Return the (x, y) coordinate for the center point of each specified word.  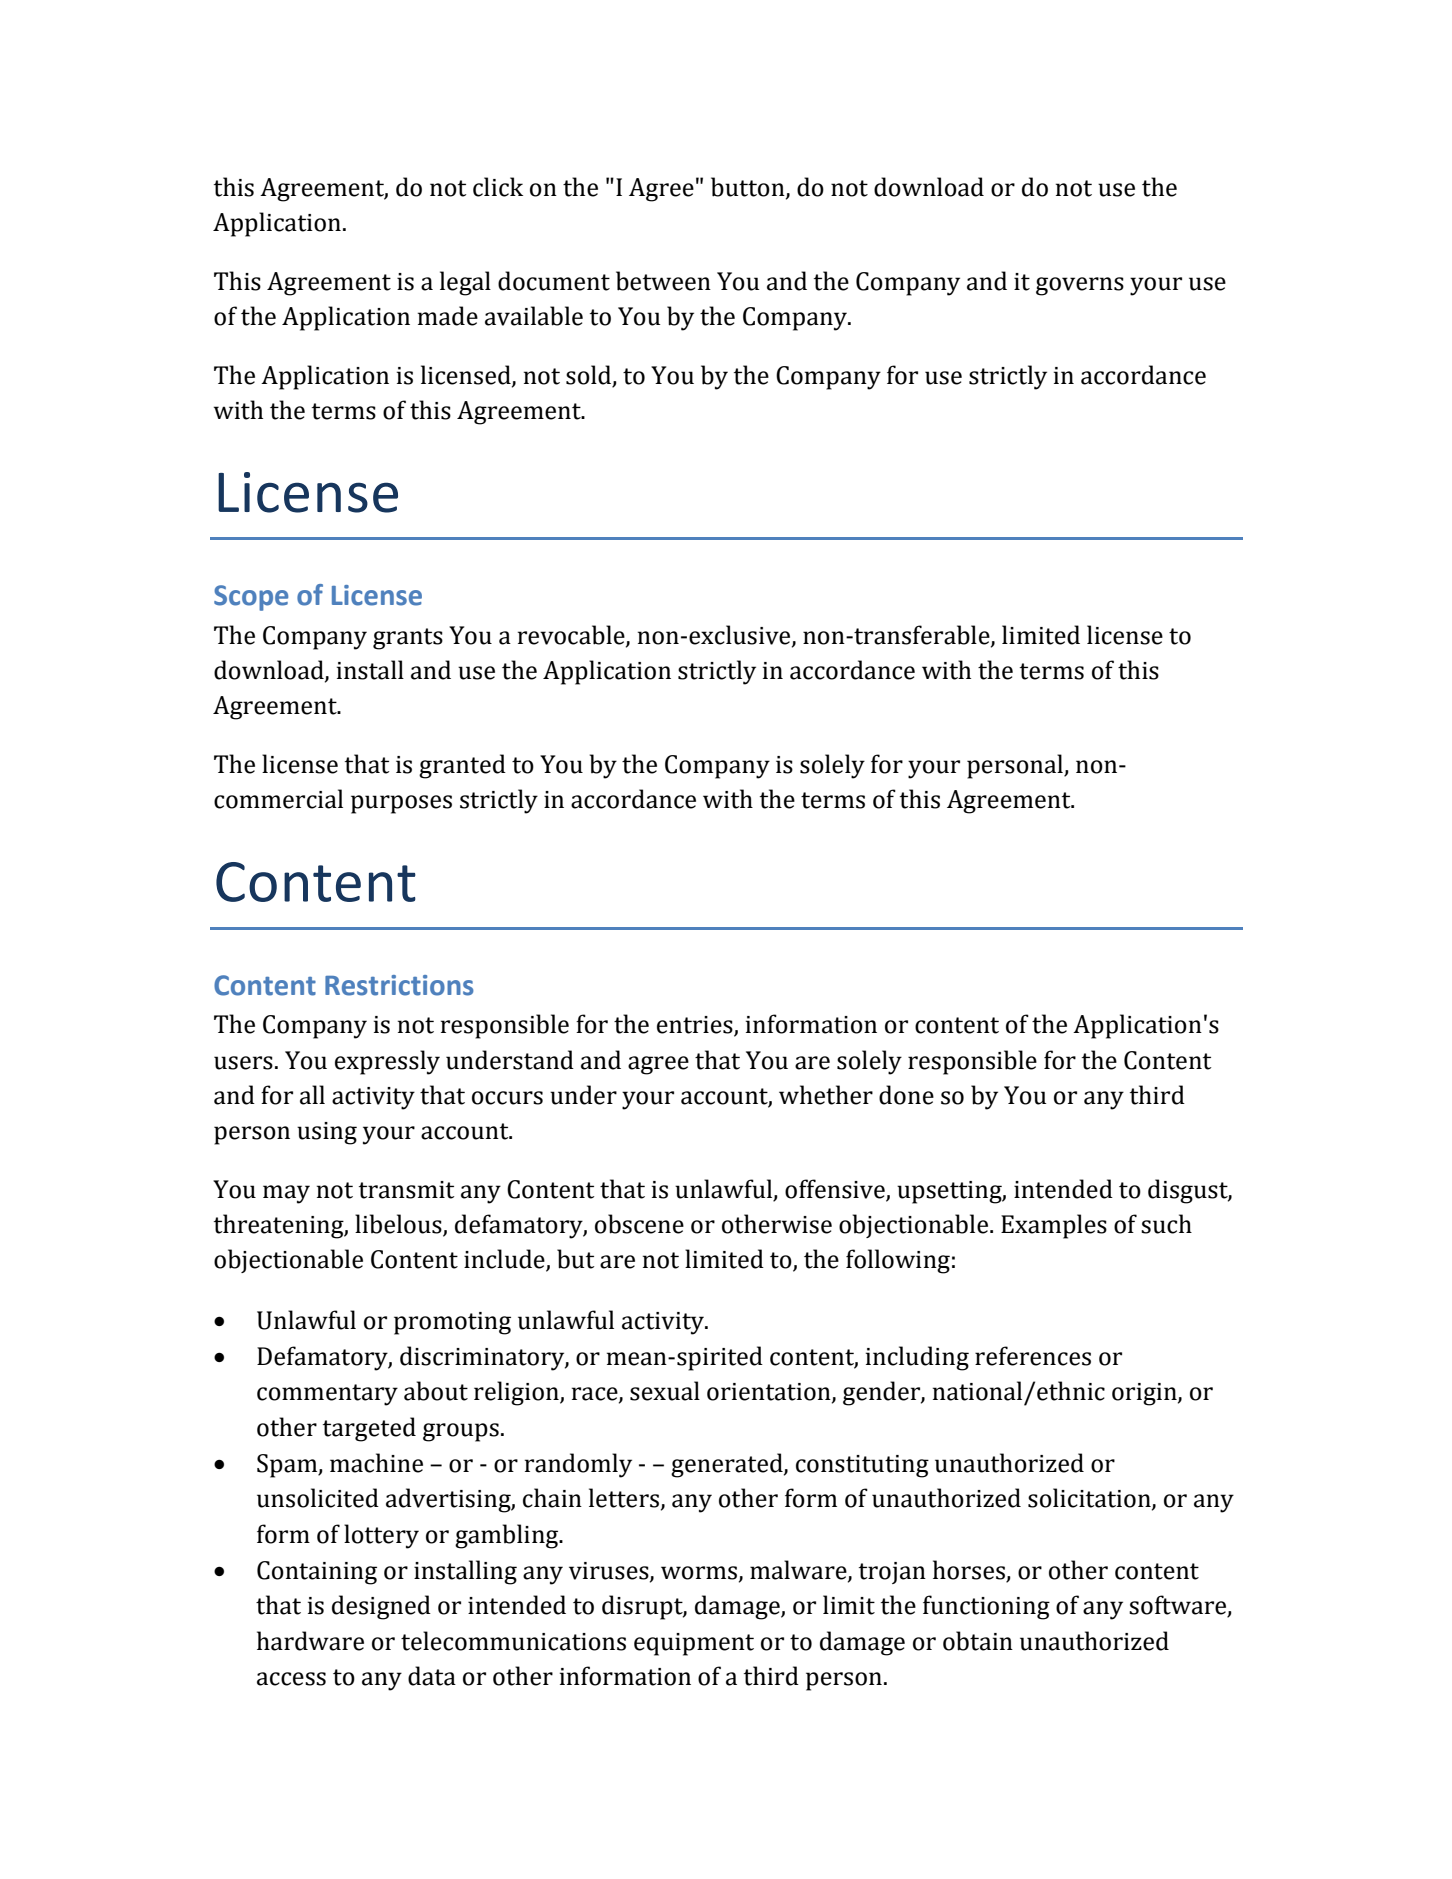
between (663, 281)
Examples (1054, 1226)
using (327, 1133)
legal (465, 283)
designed (381, 1607)
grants (408, 639)
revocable (572, 636)
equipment (694, 1644)
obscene (639, 1224)
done (906, 1095)
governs (1080, 286)
